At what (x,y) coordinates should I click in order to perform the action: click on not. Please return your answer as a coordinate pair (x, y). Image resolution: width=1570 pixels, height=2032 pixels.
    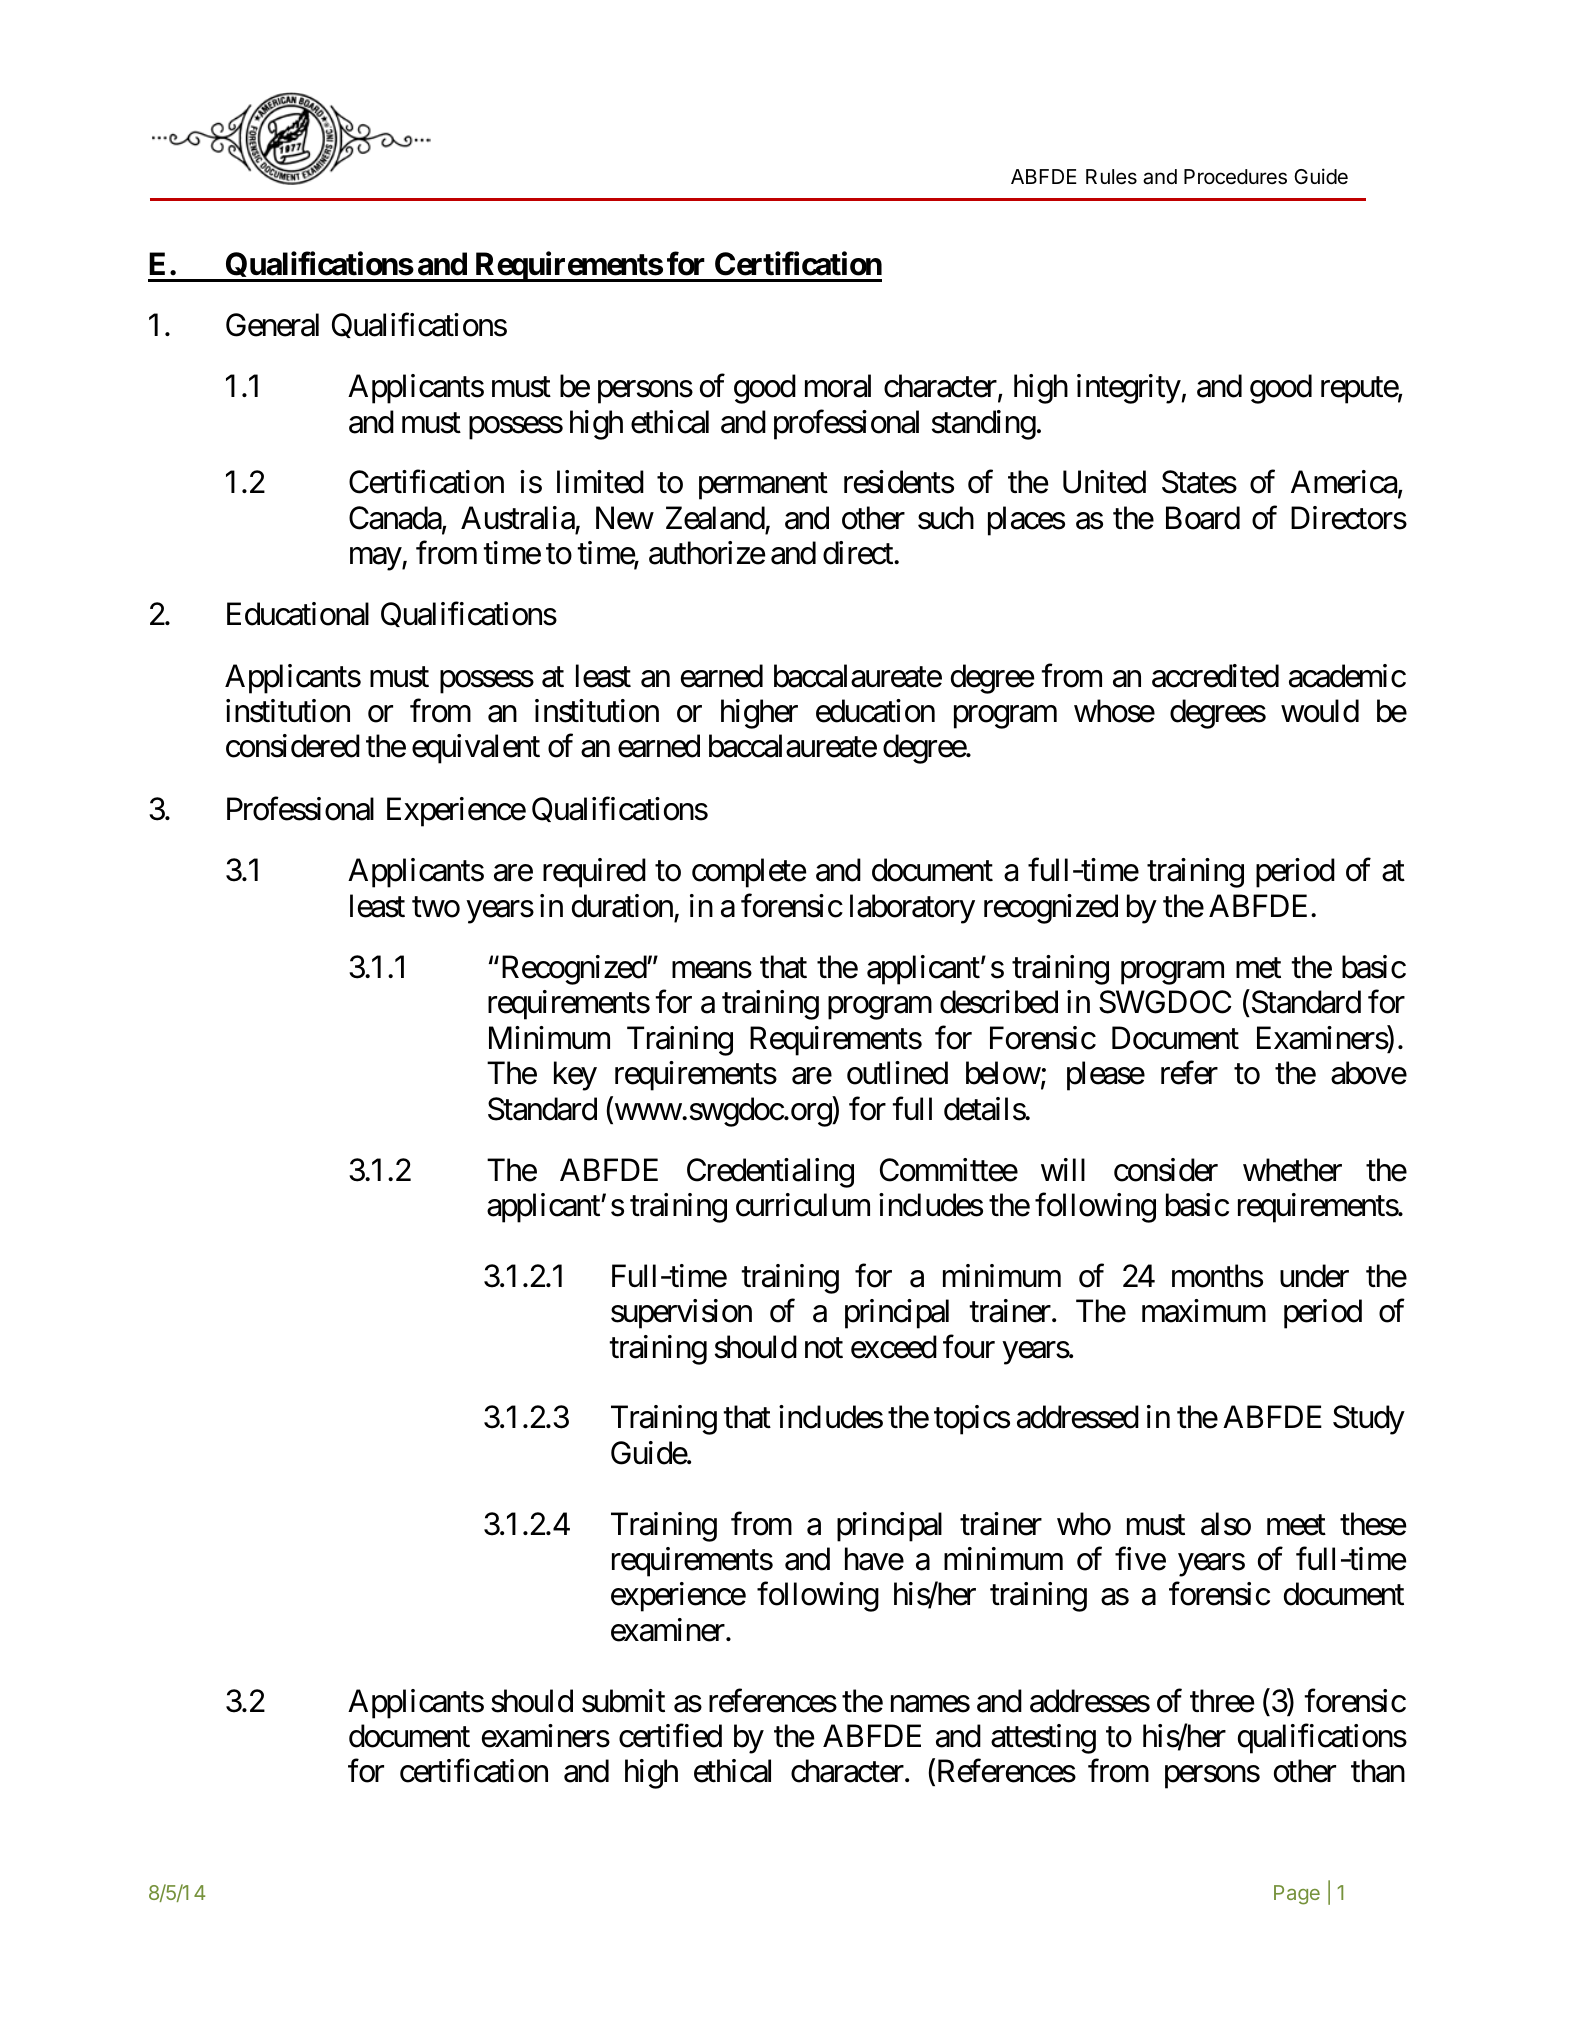
    Looking at the image, I should click on (824, 1348).
